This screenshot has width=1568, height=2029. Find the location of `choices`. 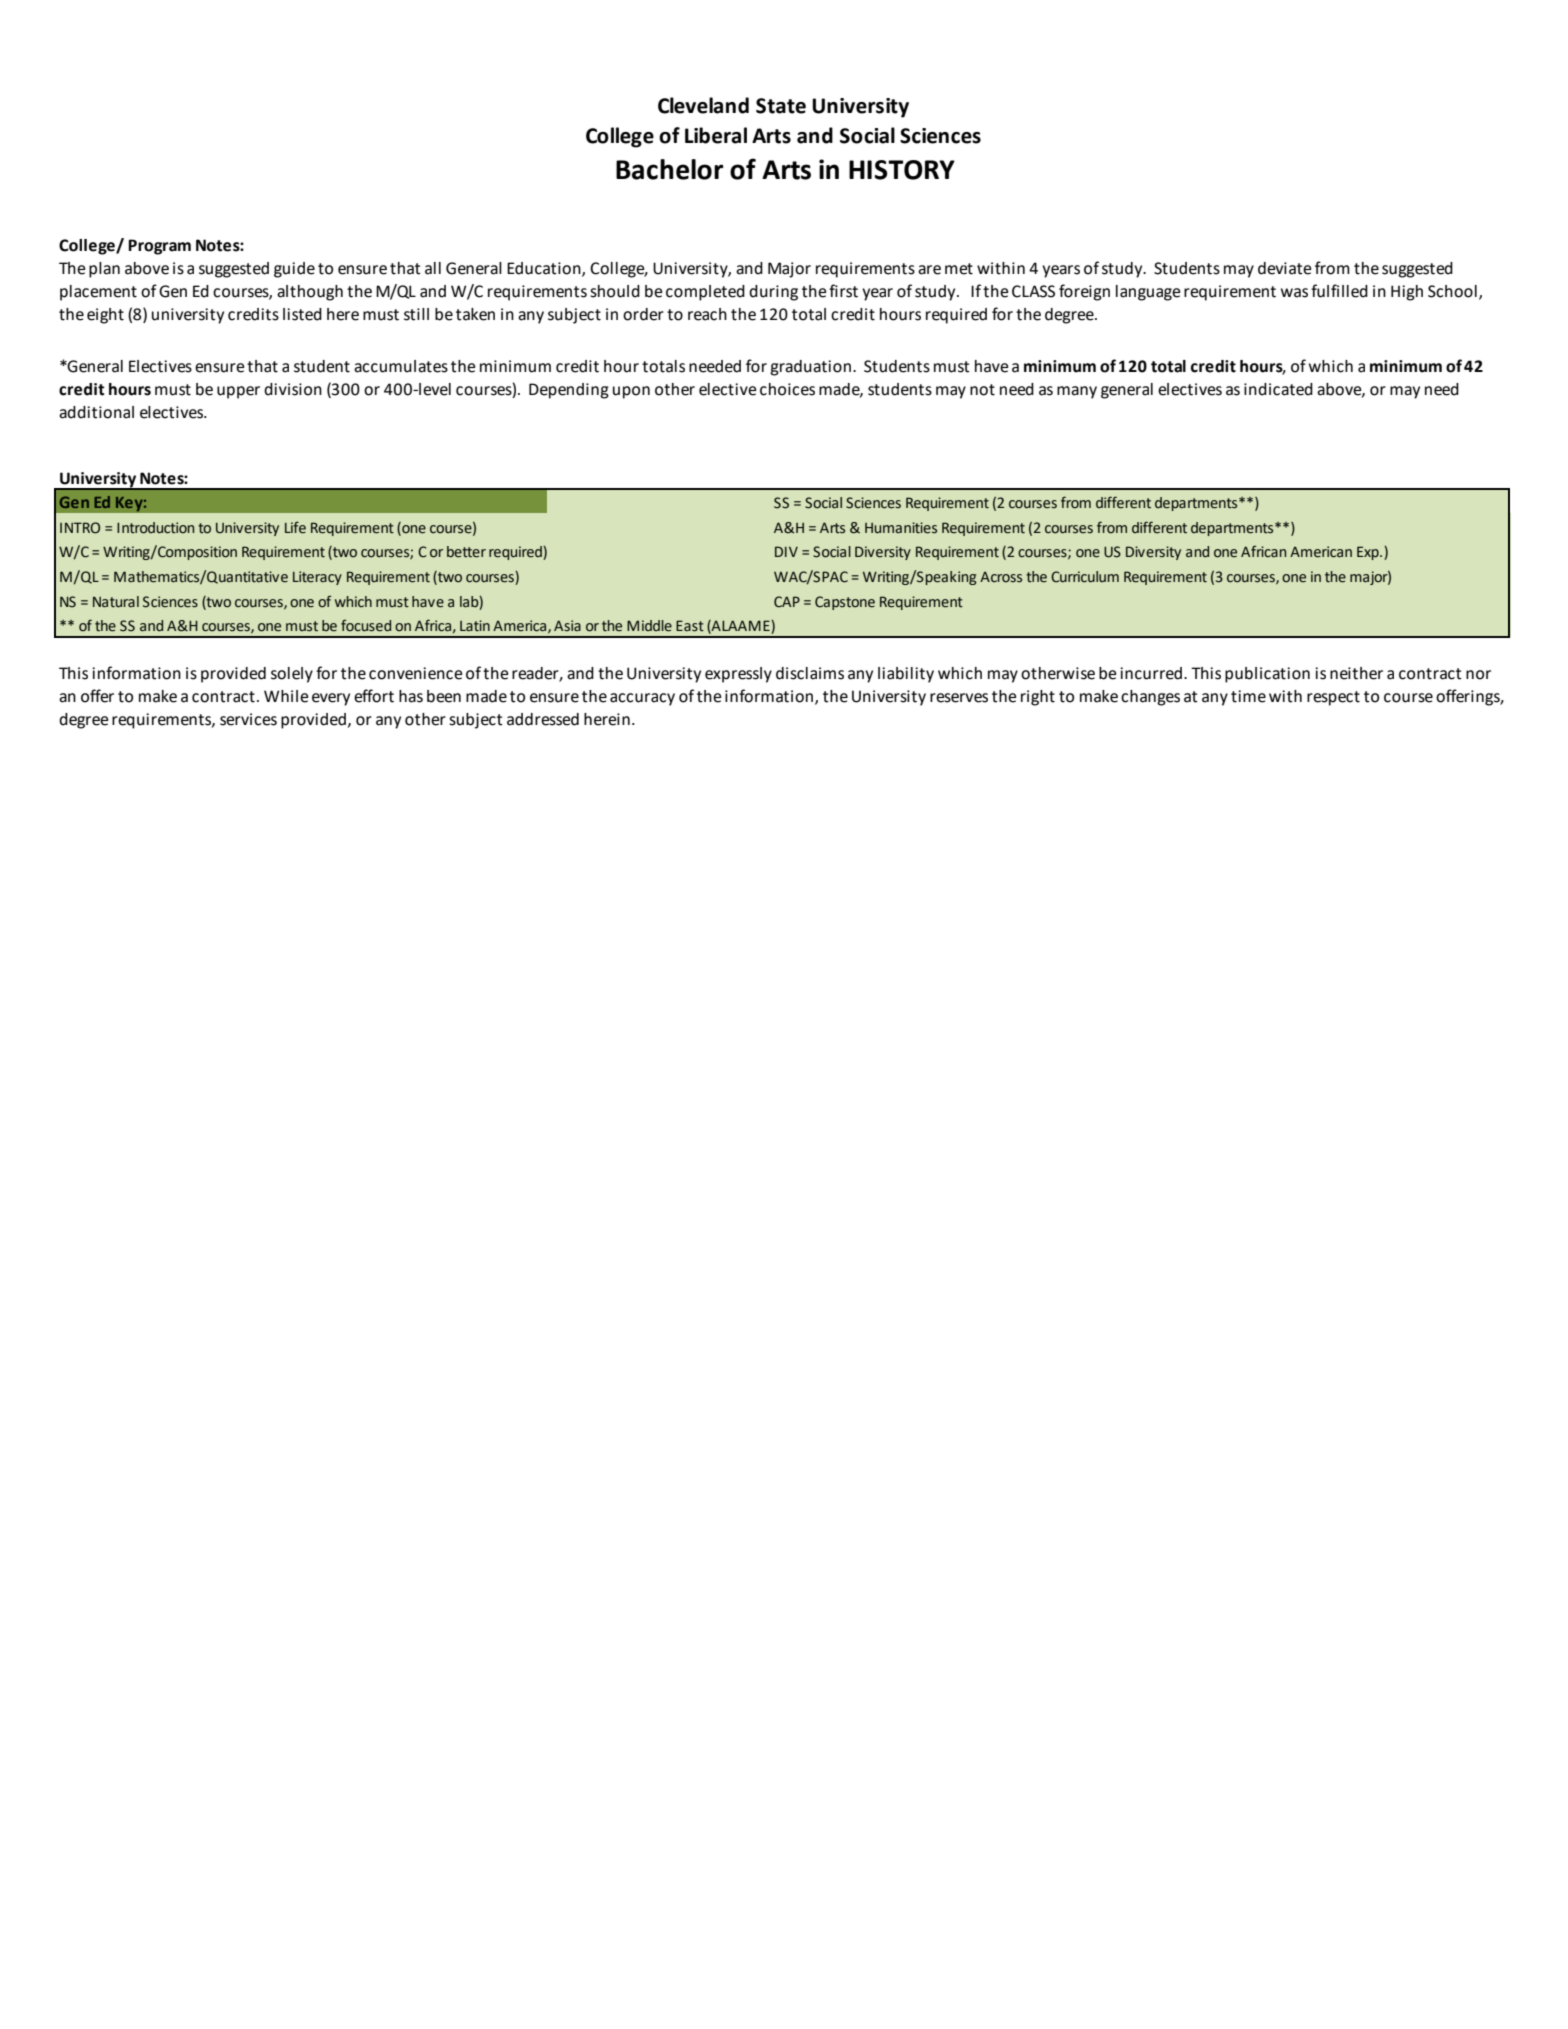

choices is located at coordinates (787, 389).
